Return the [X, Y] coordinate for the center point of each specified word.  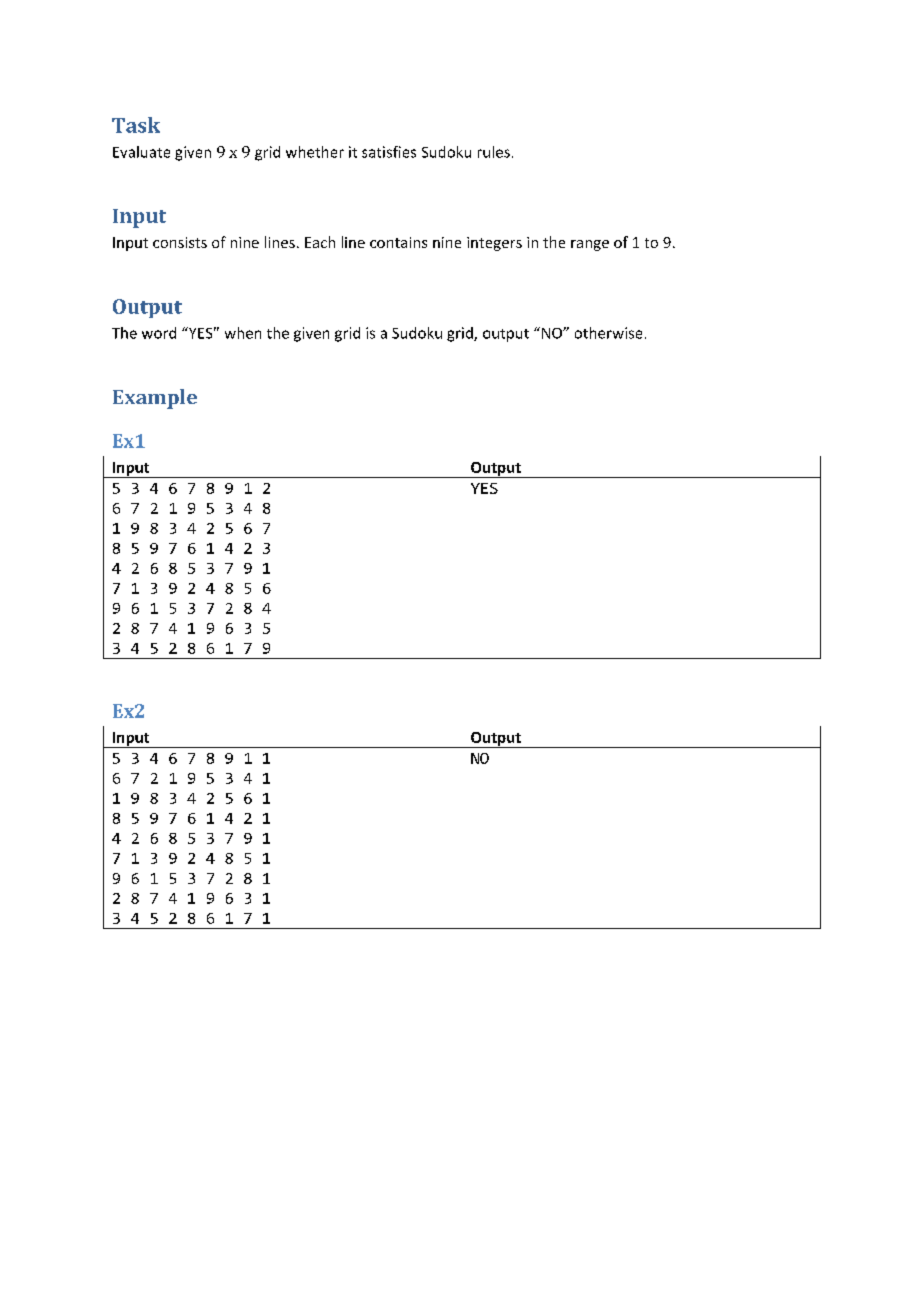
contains [398, 242]
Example [155, 399]
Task [136, 125]
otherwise [608, 333]
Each [320, 242]
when [243, 333]
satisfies [389, 152]
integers [494, 244]
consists [180, 242]
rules [494, 152]
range [590, 245]
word [159, 333]
